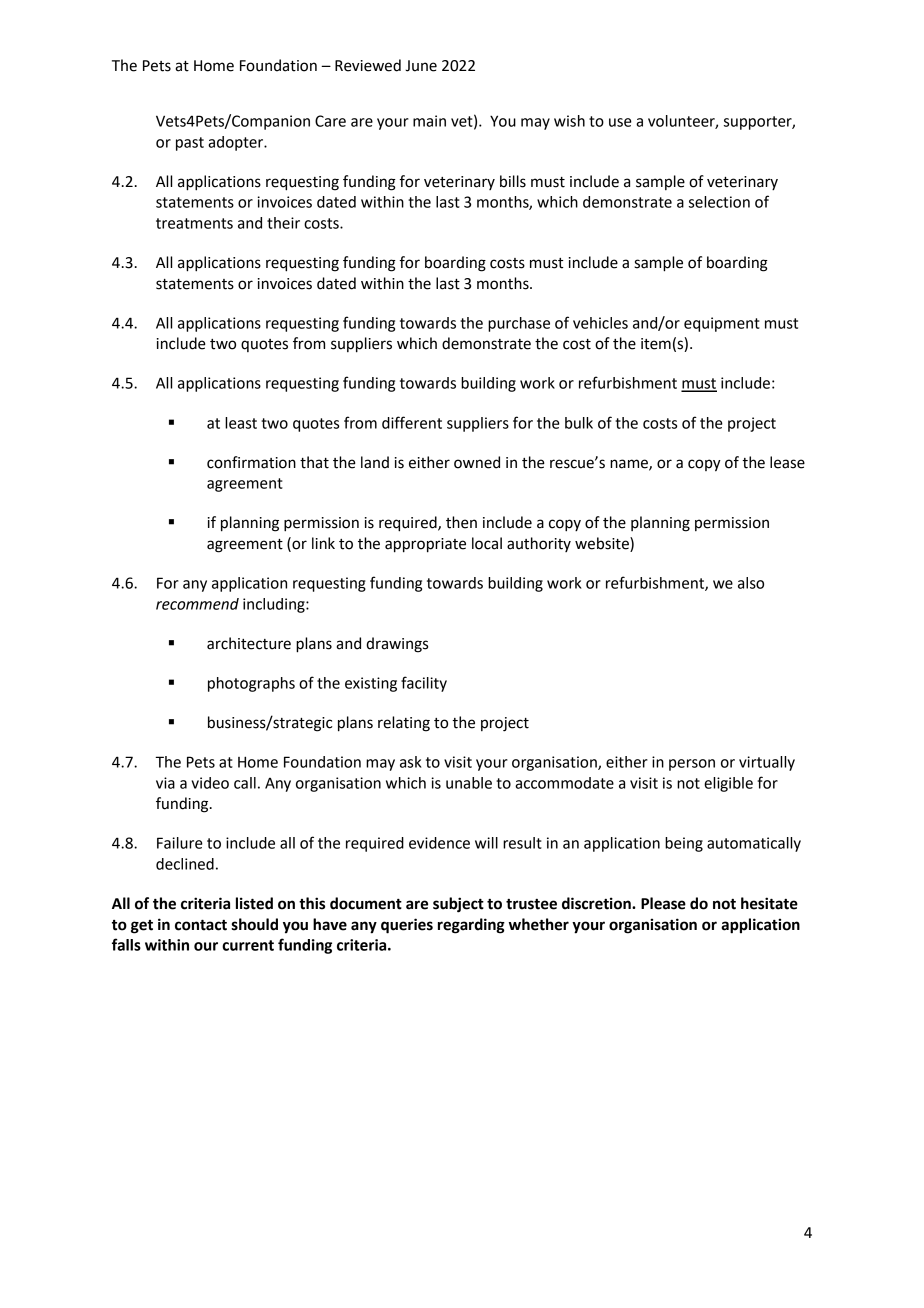 This image has height=1308, width=924. I want to click on then, so click(461, 522).
